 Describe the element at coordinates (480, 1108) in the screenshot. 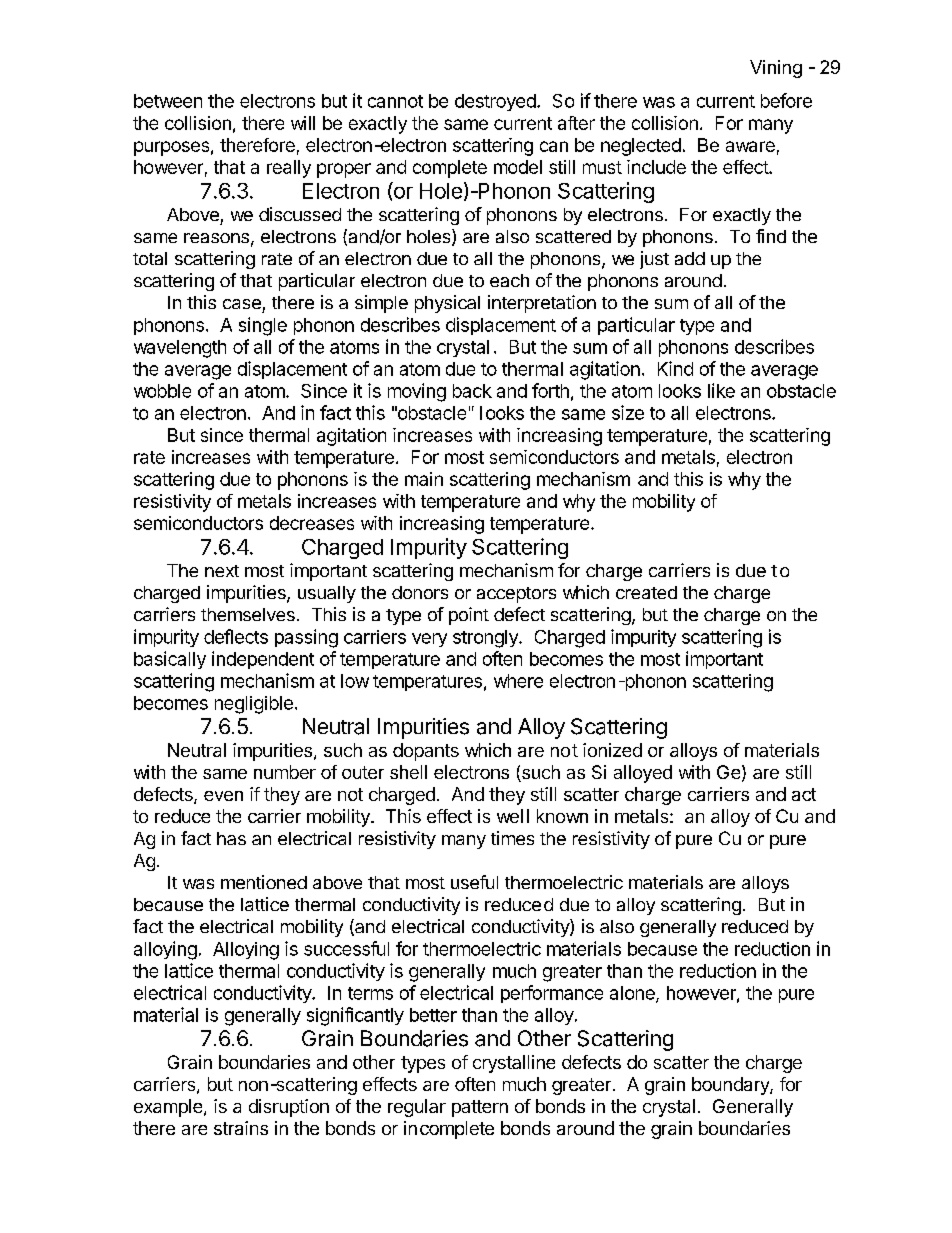

I see `pattern` at that location.
